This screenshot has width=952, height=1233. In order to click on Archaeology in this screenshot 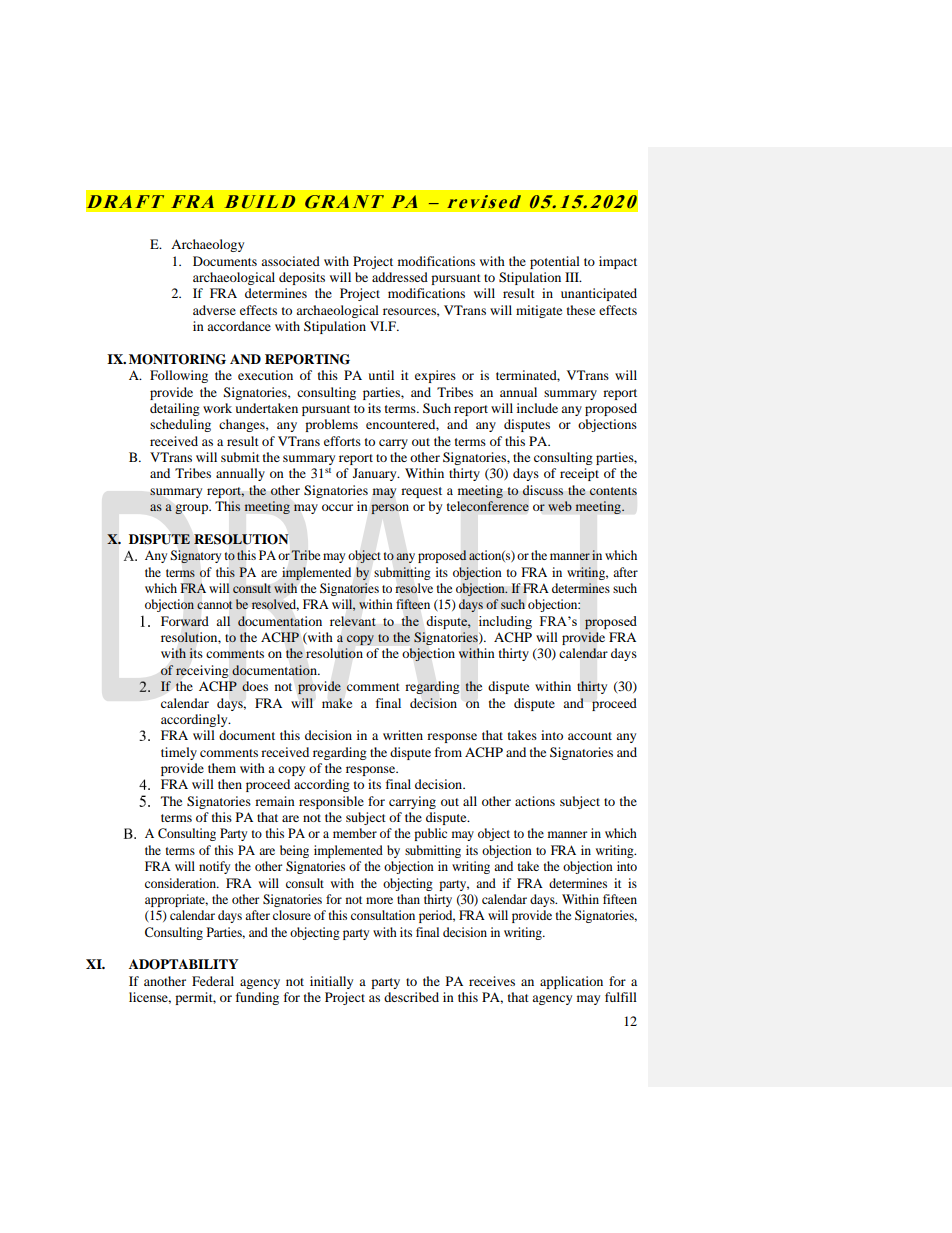, I will do `click(207, 245)`.
